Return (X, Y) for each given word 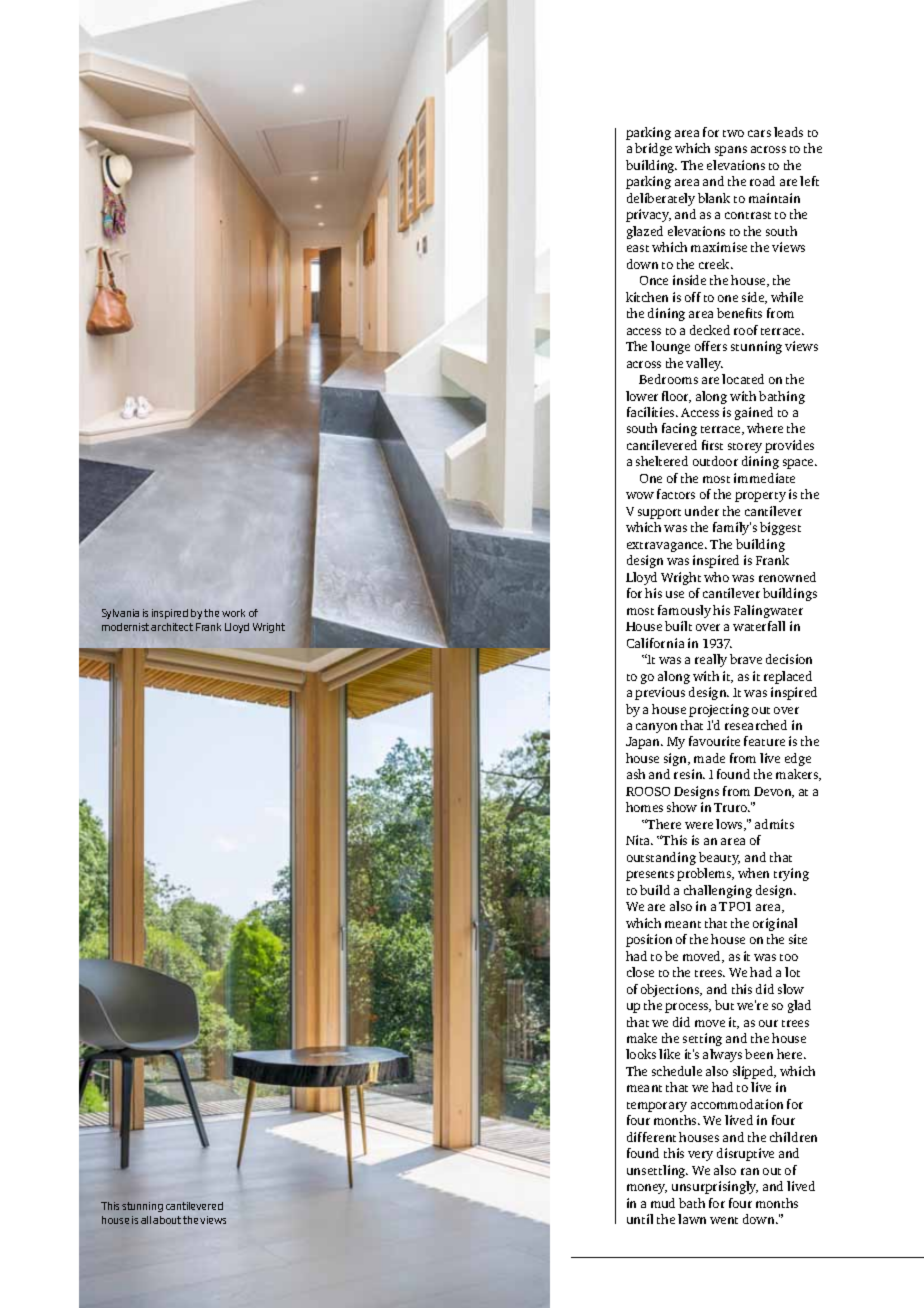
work (233, 613)
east (638, 248)
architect (172, 627)
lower (642, 396)
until (640, 1219)
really (711, 660)
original (775, 924)
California (655, 643)
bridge (653, 149)
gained (754, 413)
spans (731, 151)
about (167, 1220)
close (640, 972)
